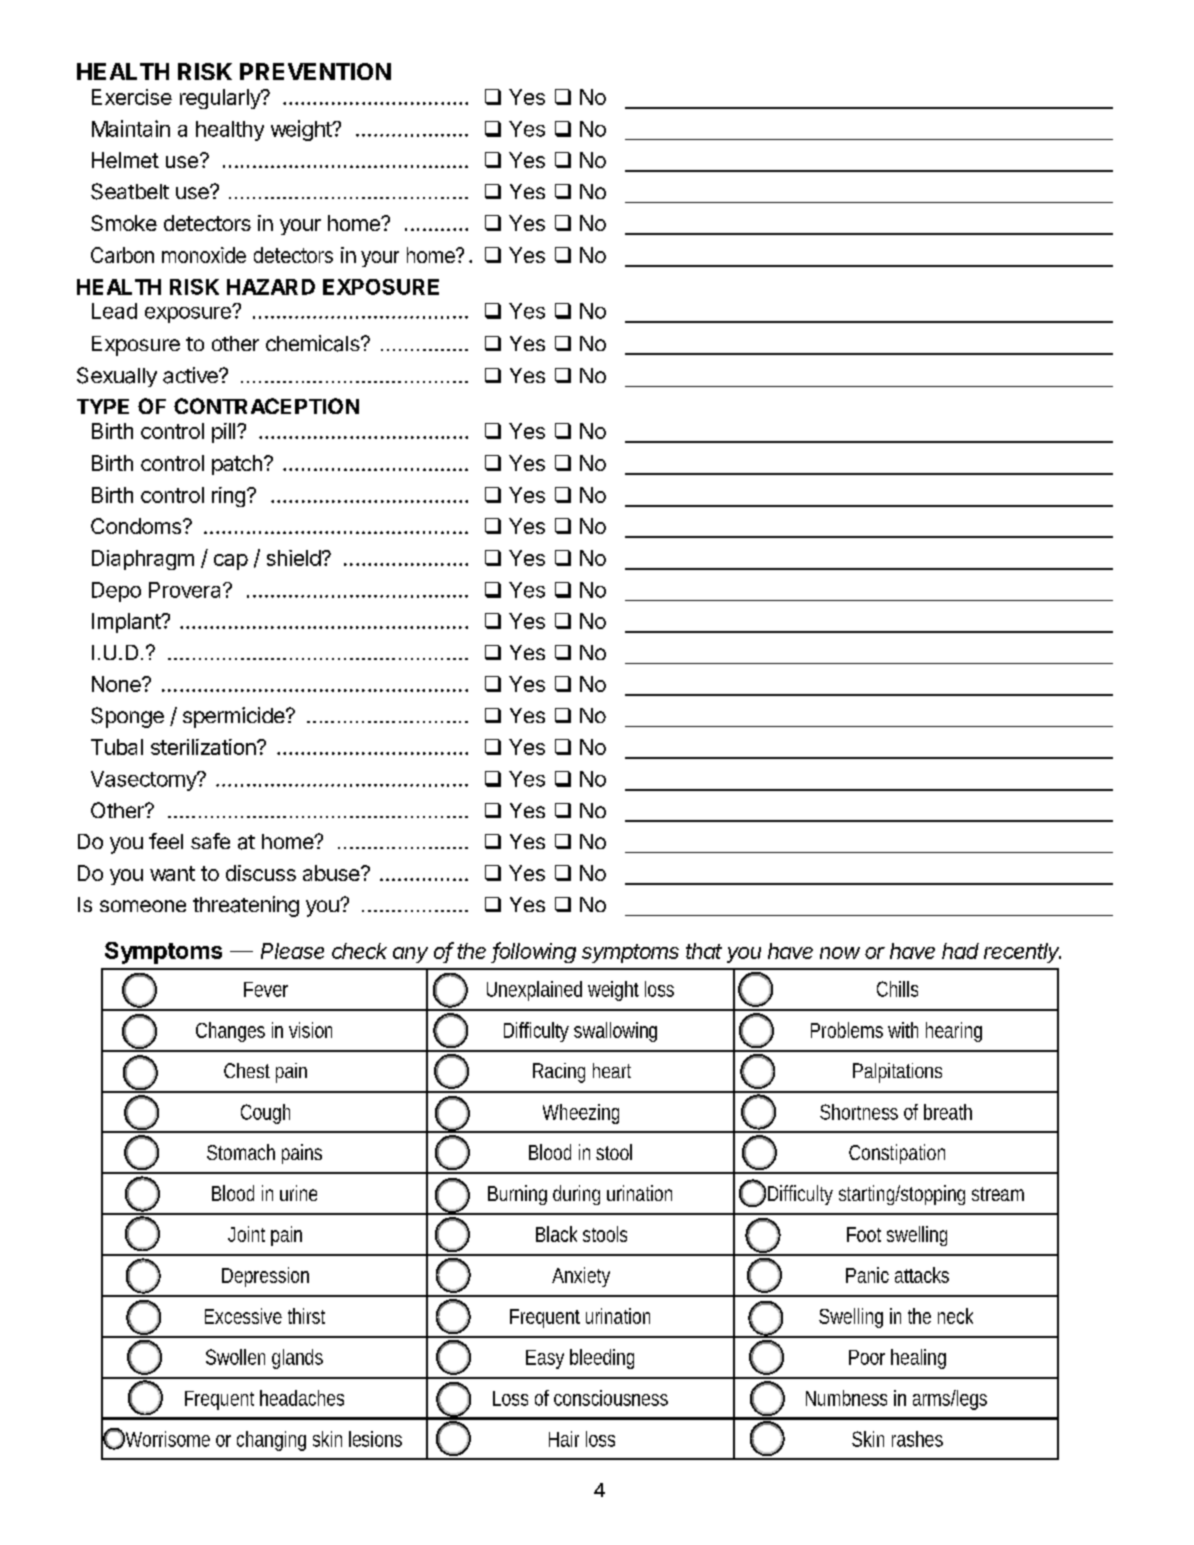 The image size is (1194, 1545). Describe the element at coordinates (611, 1398) in the screenshot. I see `consciousness` at that location.
